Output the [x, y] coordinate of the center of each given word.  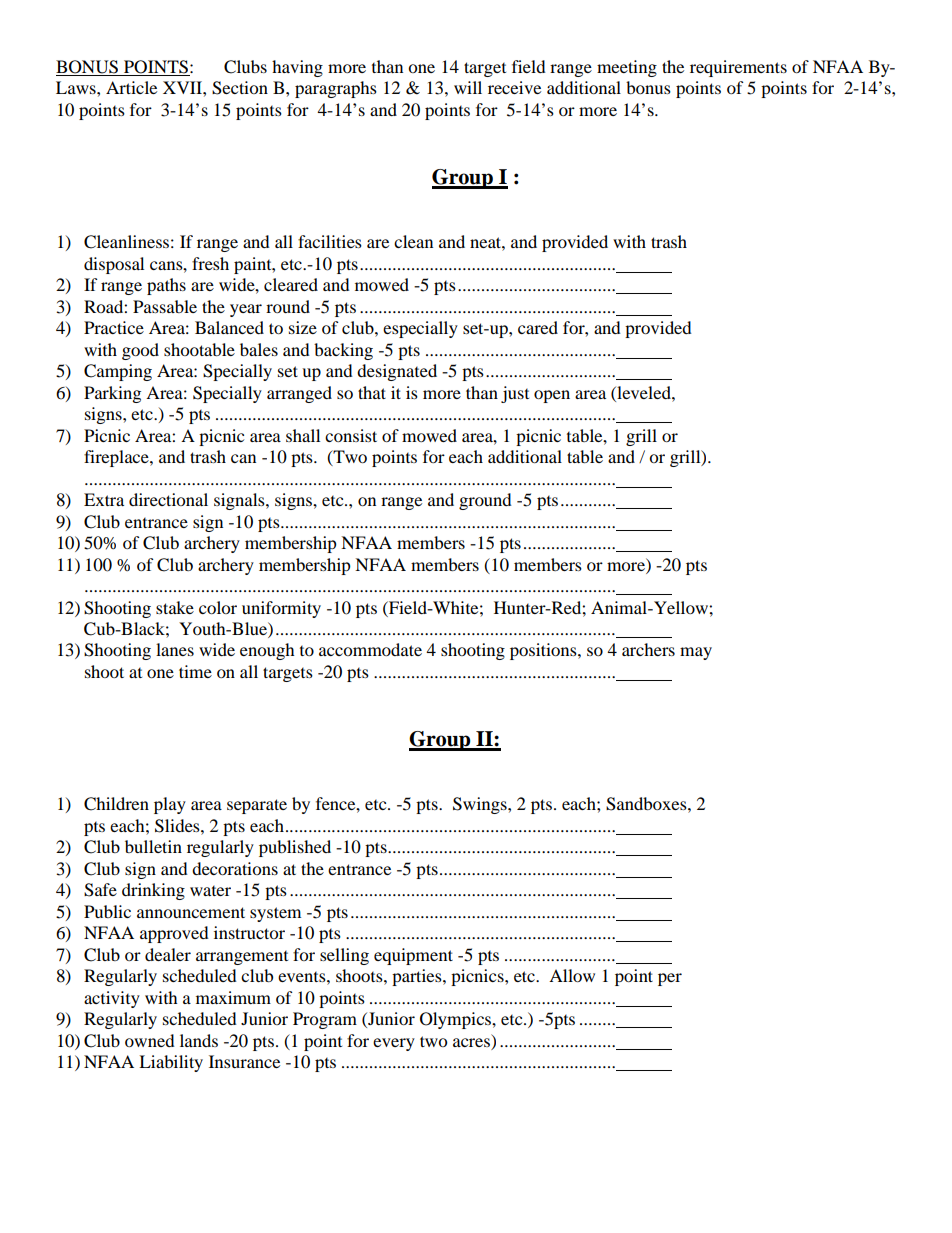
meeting [627, 68]
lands [199, 1040]
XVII [183, 87]
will [468, 87]
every [394, 1044]
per [670, 979]
